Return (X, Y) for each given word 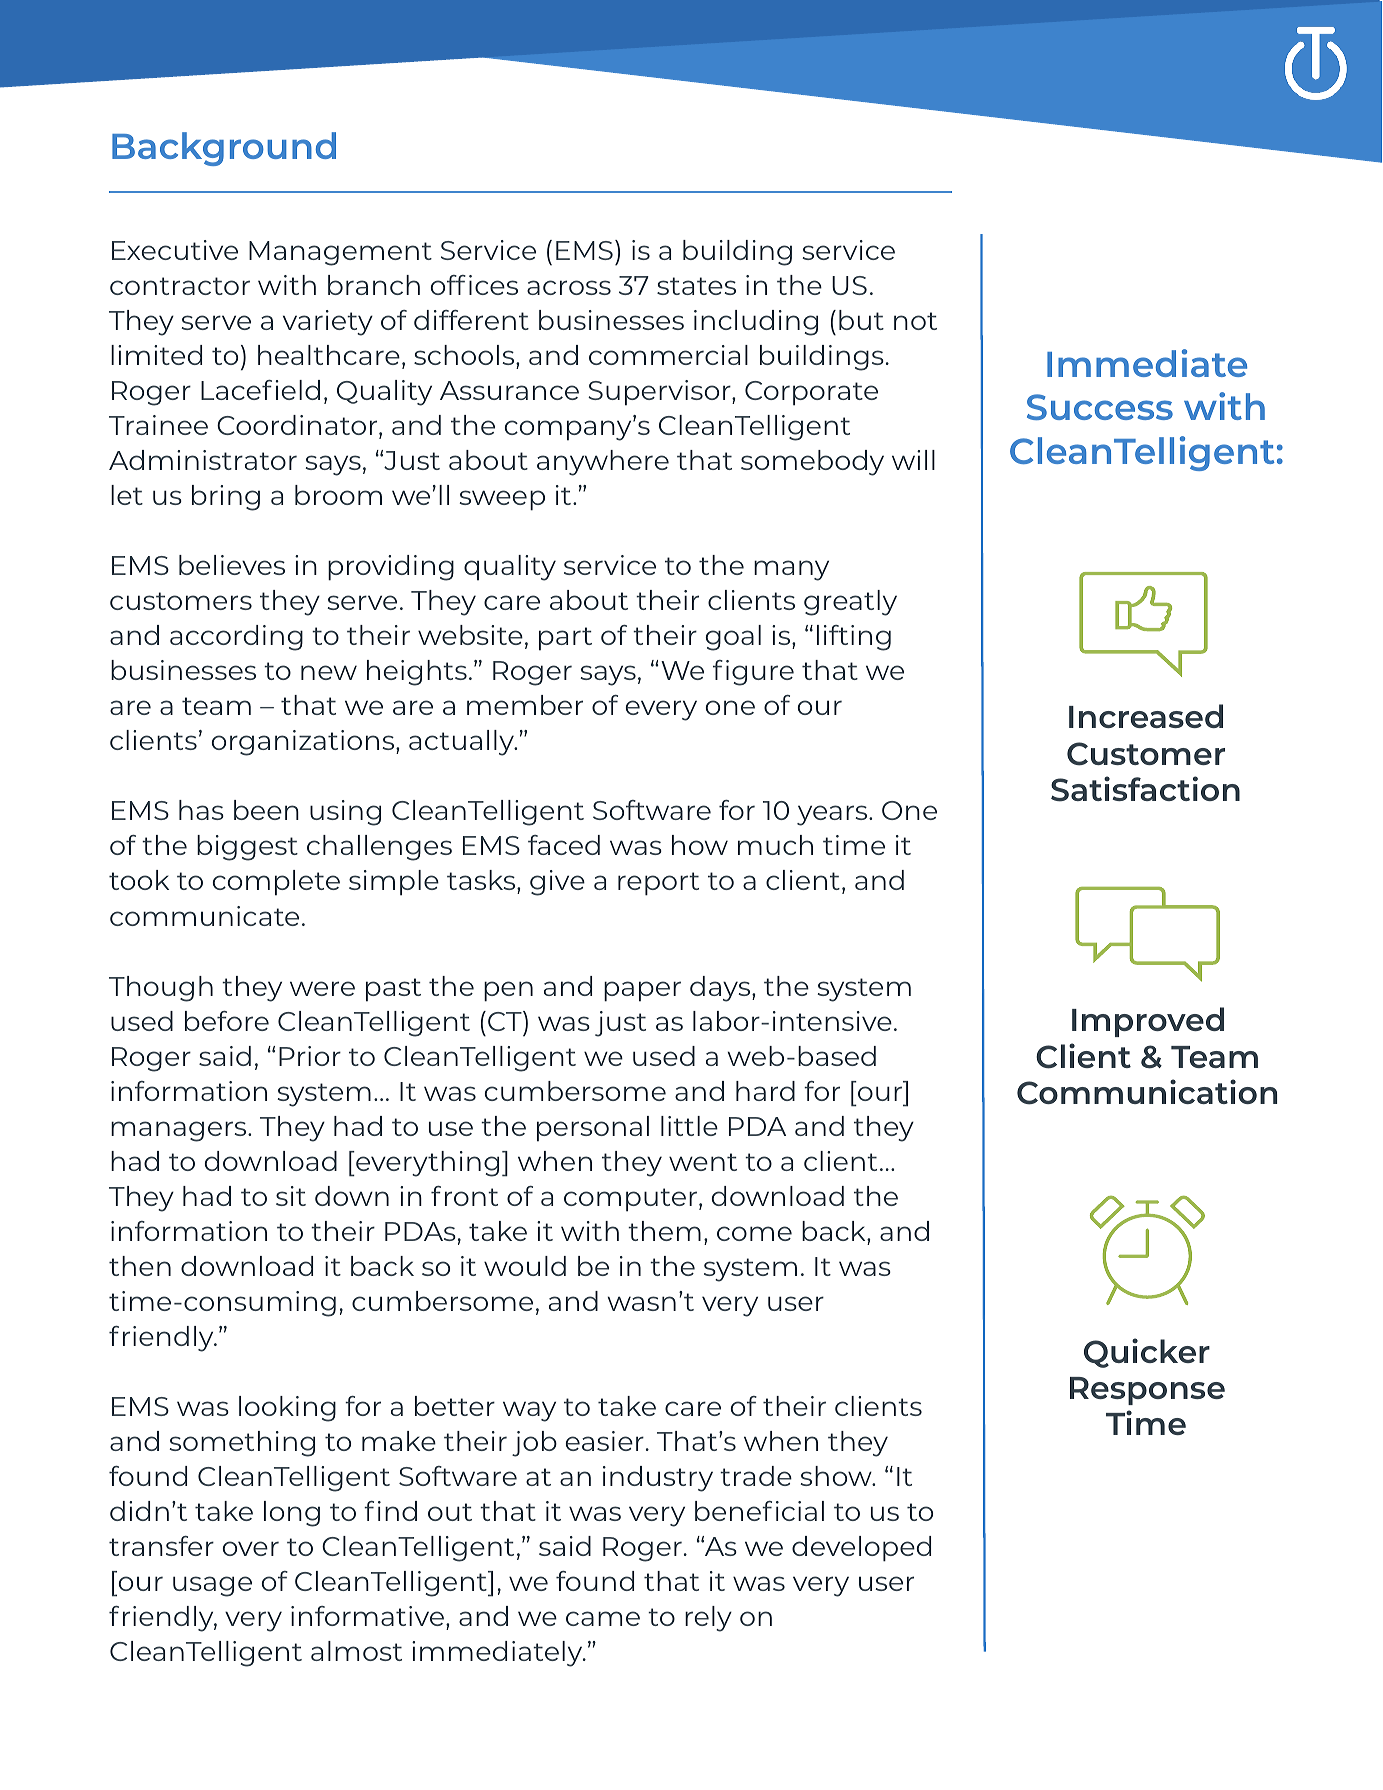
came (603, 1618)
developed (861, 1549)
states (696, 286)
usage (212, 1586)
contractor (180, 286)
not (915, 321)
